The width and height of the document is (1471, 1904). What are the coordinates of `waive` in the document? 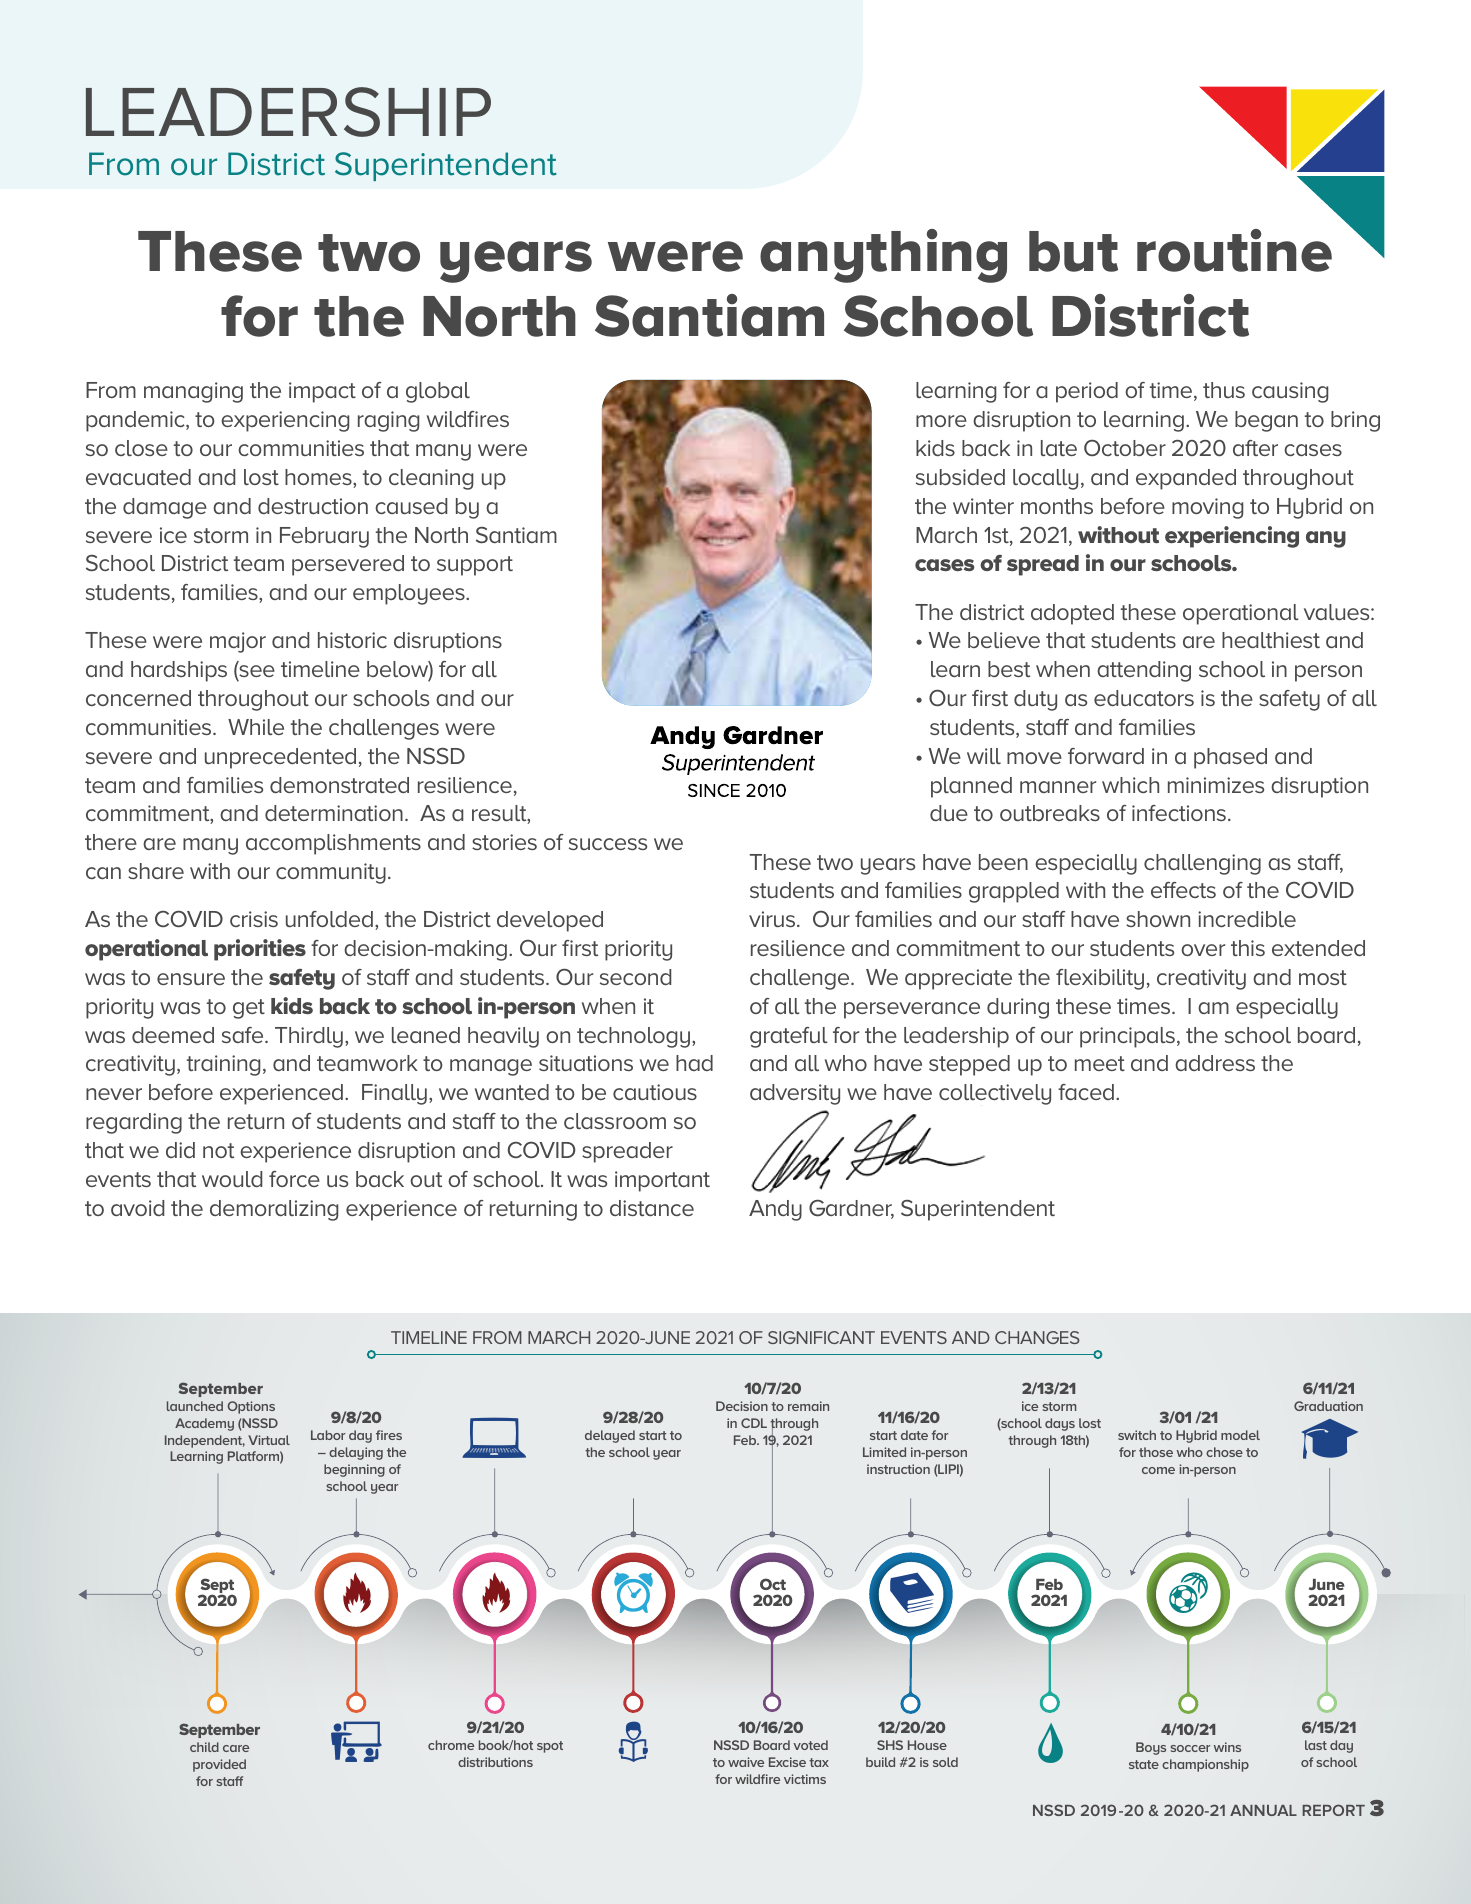 It's located at (746, 1762).
